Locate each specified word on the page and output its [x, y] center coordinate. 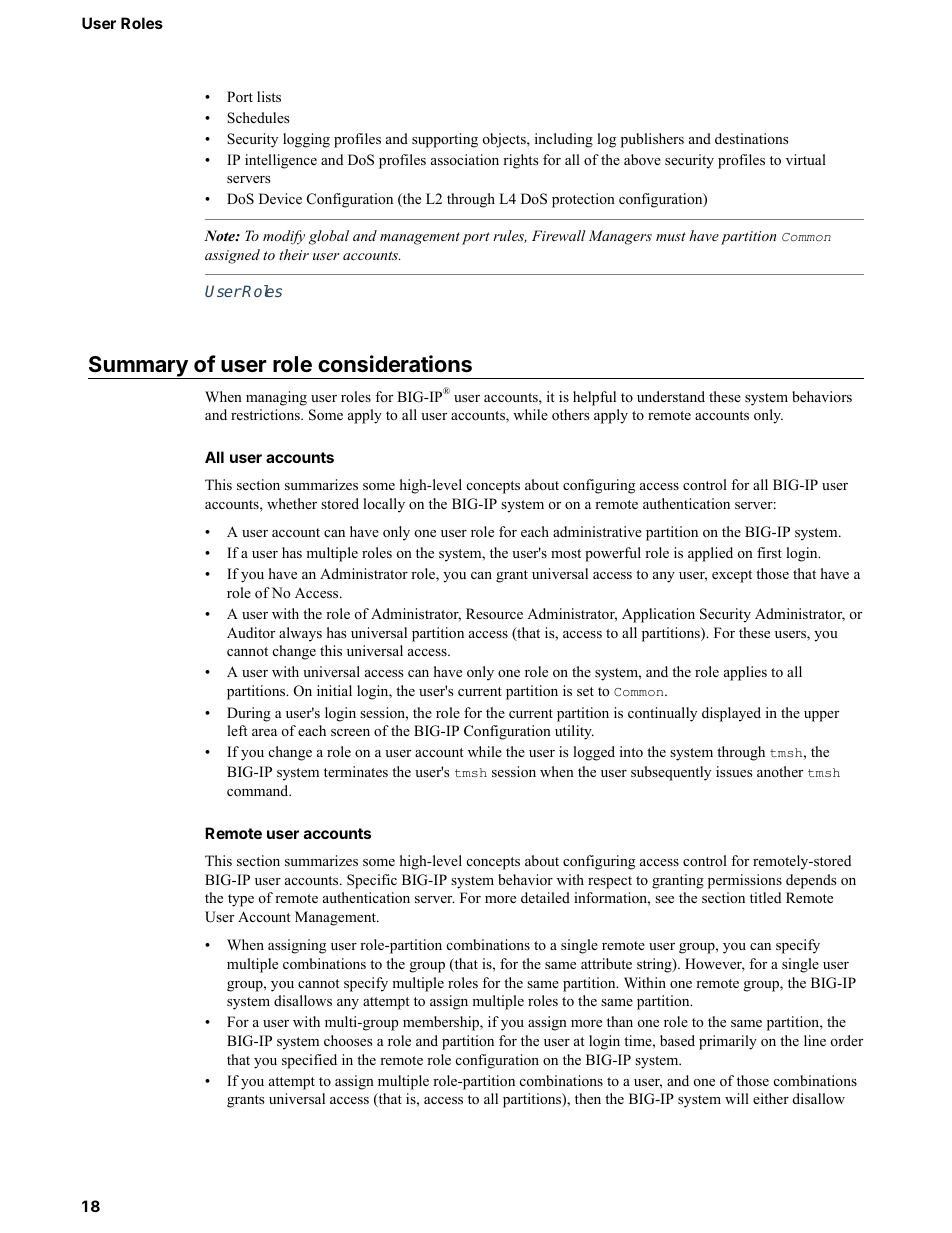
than [620, 1021]
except [732, 576]
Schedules [258, 118]
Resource [494, 614]
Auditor [251, 632]
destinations [751, 138]
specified [309, 1061]
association [465, 160]
